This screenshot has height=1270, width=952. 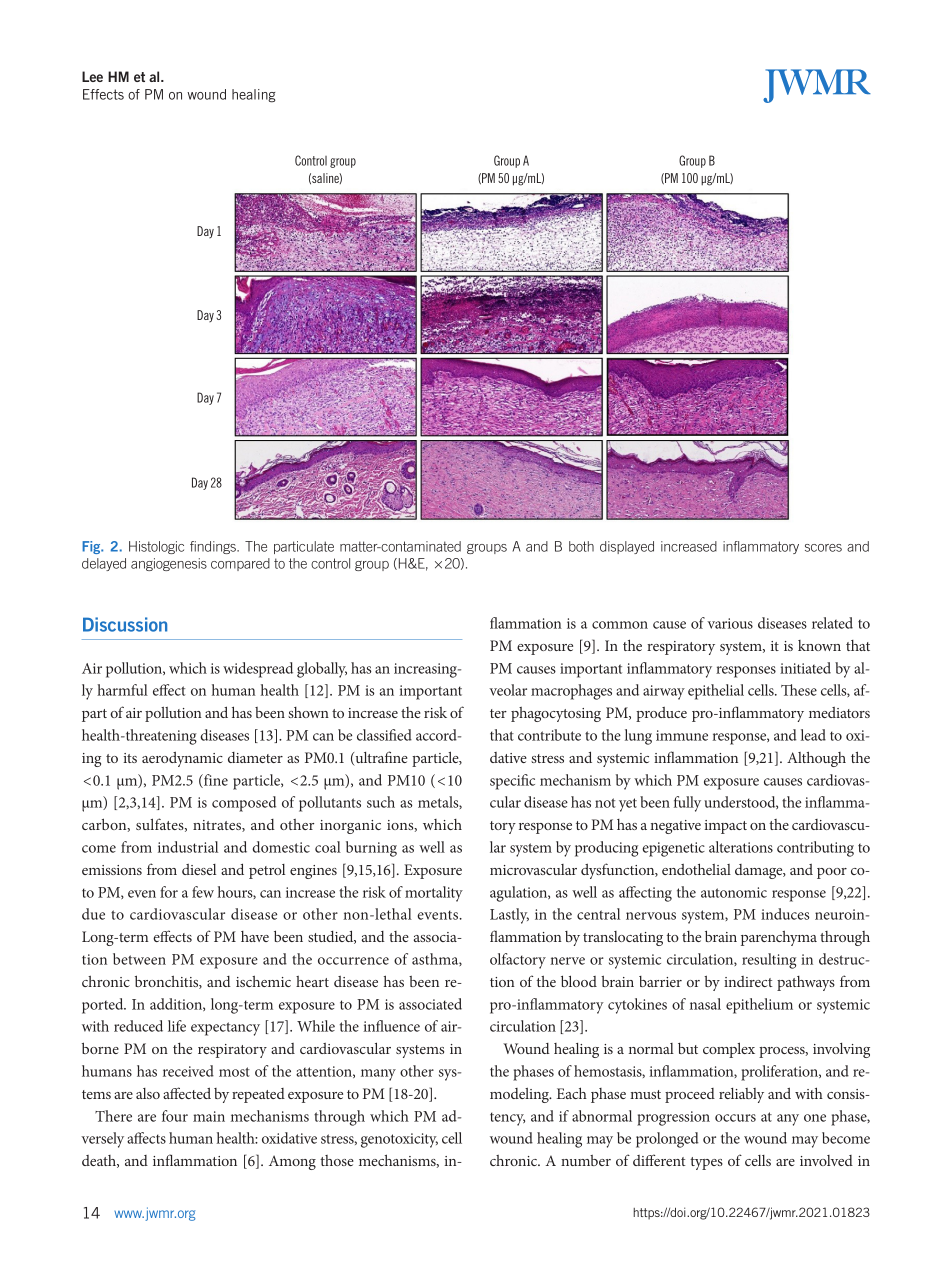 What do you see at coordinates (832, 623) in the screenshot?
I see `related` at bounding box center [832, 623].
